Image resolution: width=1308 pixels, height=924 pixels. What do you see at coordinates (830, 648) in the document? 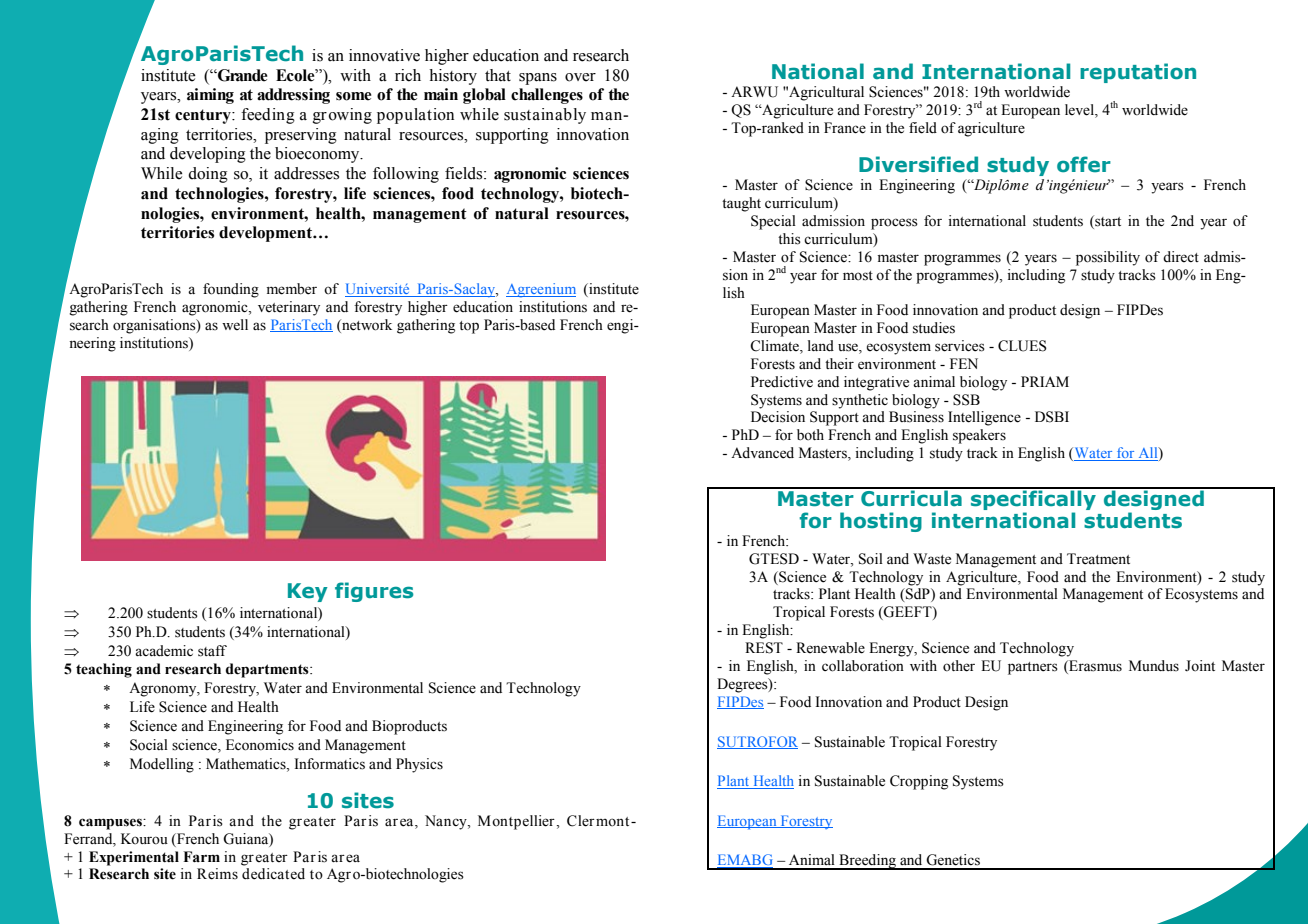
I see `Renewable` at bounding box center [830, 648].
